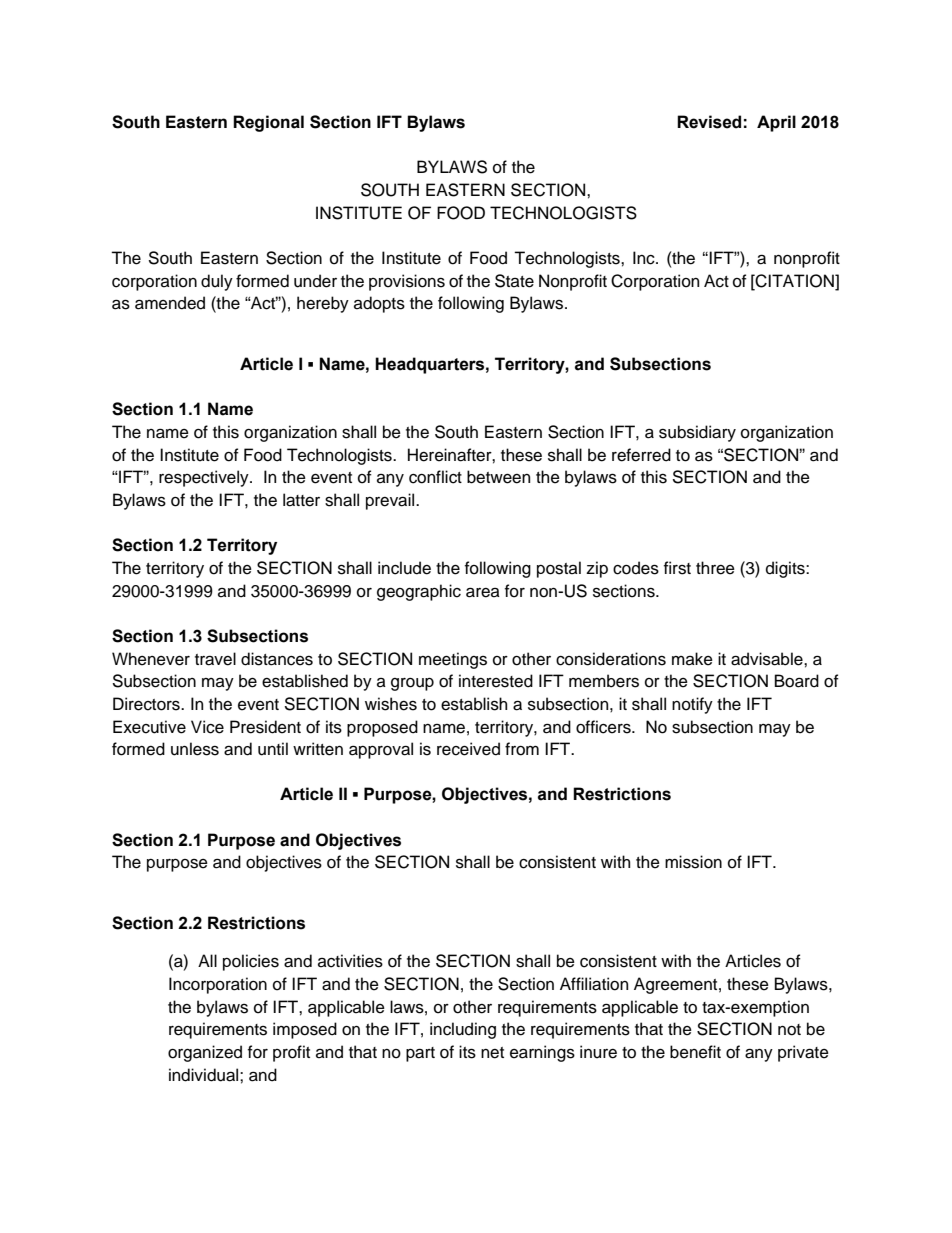 This image has height=1233, width=952. What do you see at coordinates (514, 281) in the image?
I see `State` at bounding box center [514, 281].
